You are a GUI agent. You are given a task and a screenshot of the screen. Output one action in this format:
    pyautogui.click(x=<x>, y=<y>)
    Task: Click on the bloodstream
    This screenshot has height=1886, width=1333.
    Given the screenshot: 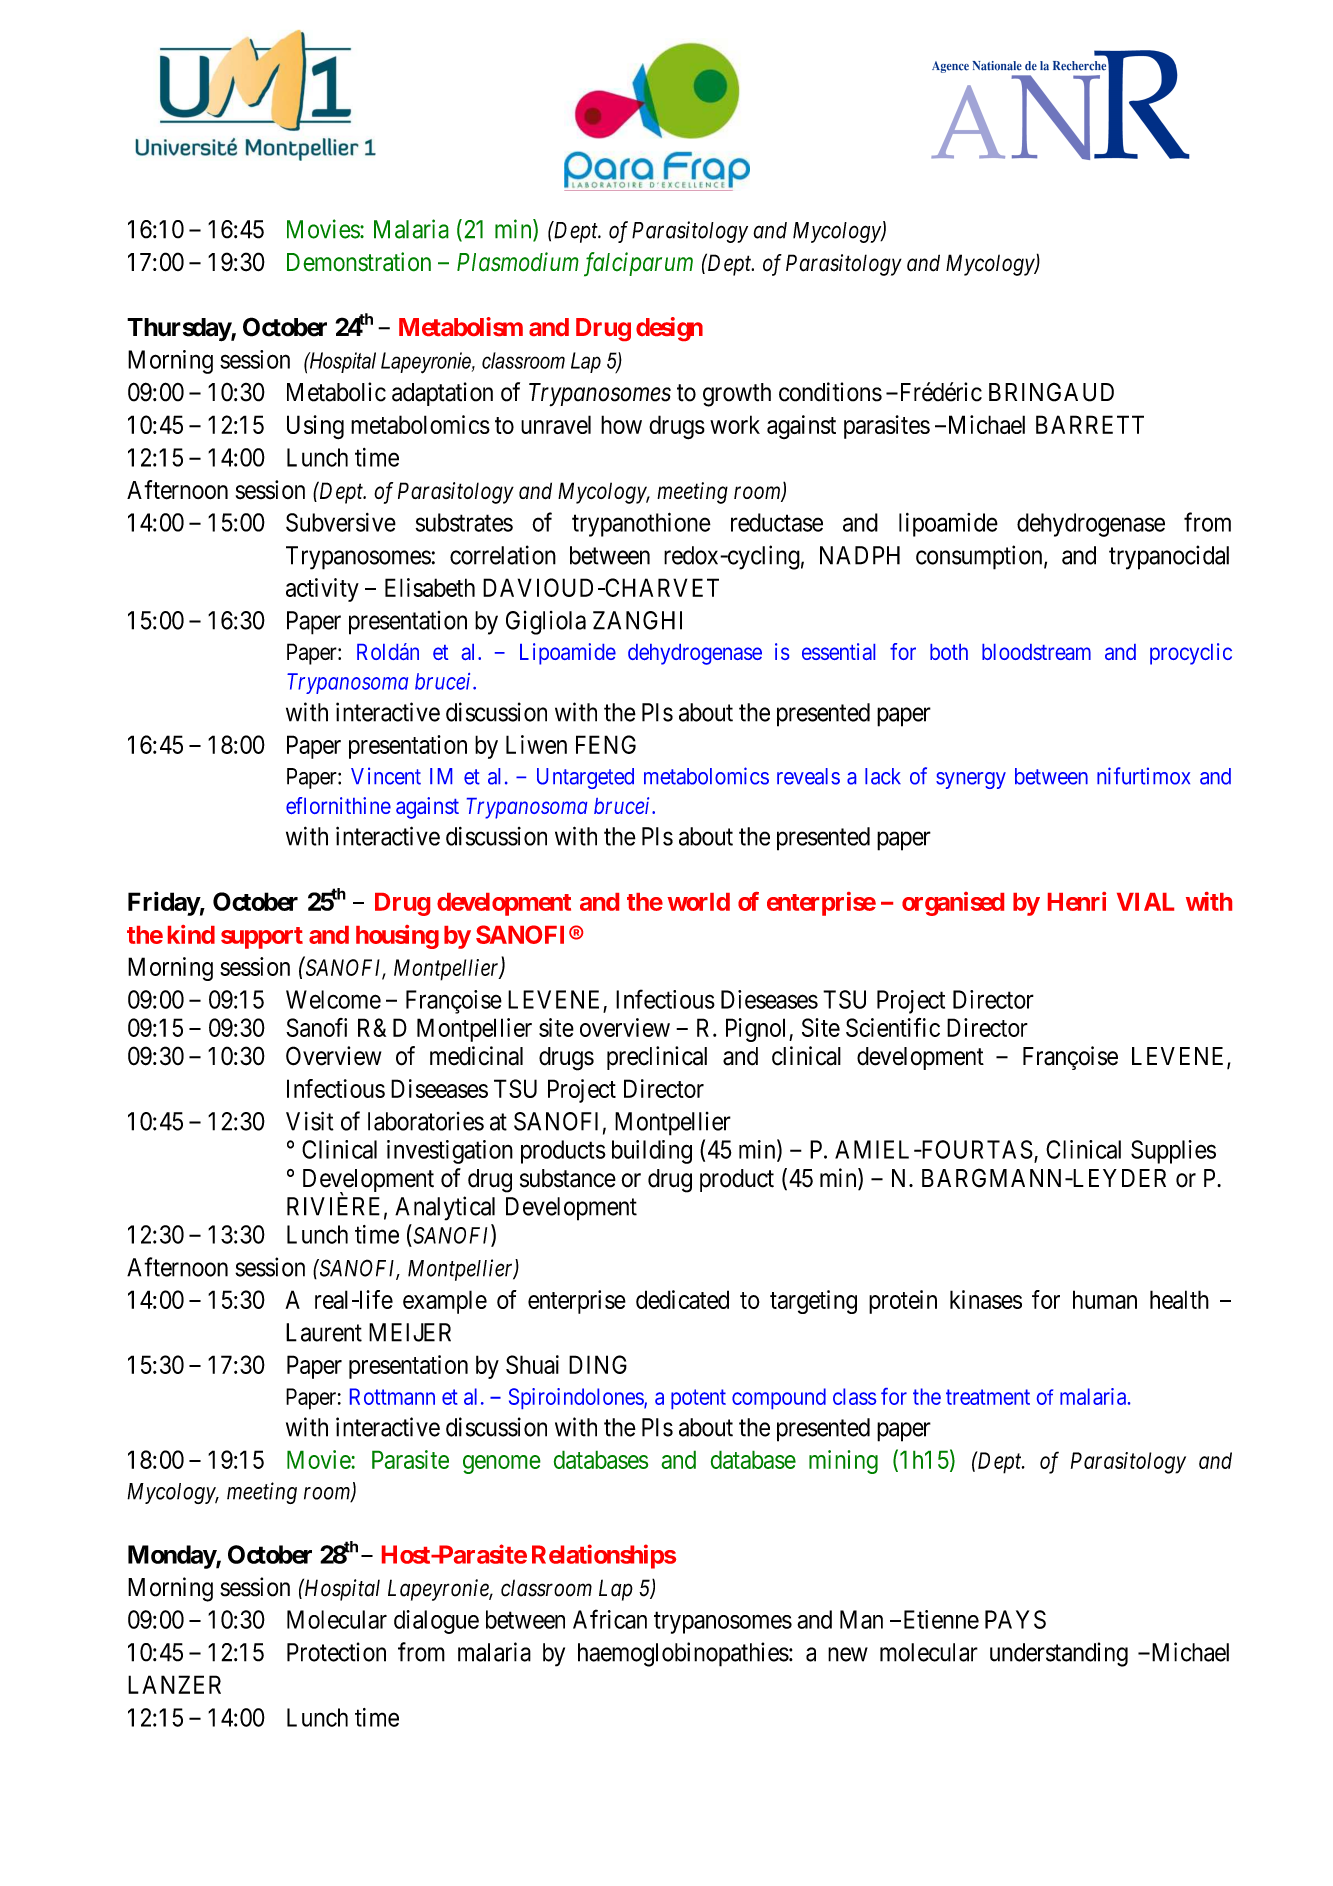 What is the action you would take?
    pyautogui.click(x=1036, y=652)
